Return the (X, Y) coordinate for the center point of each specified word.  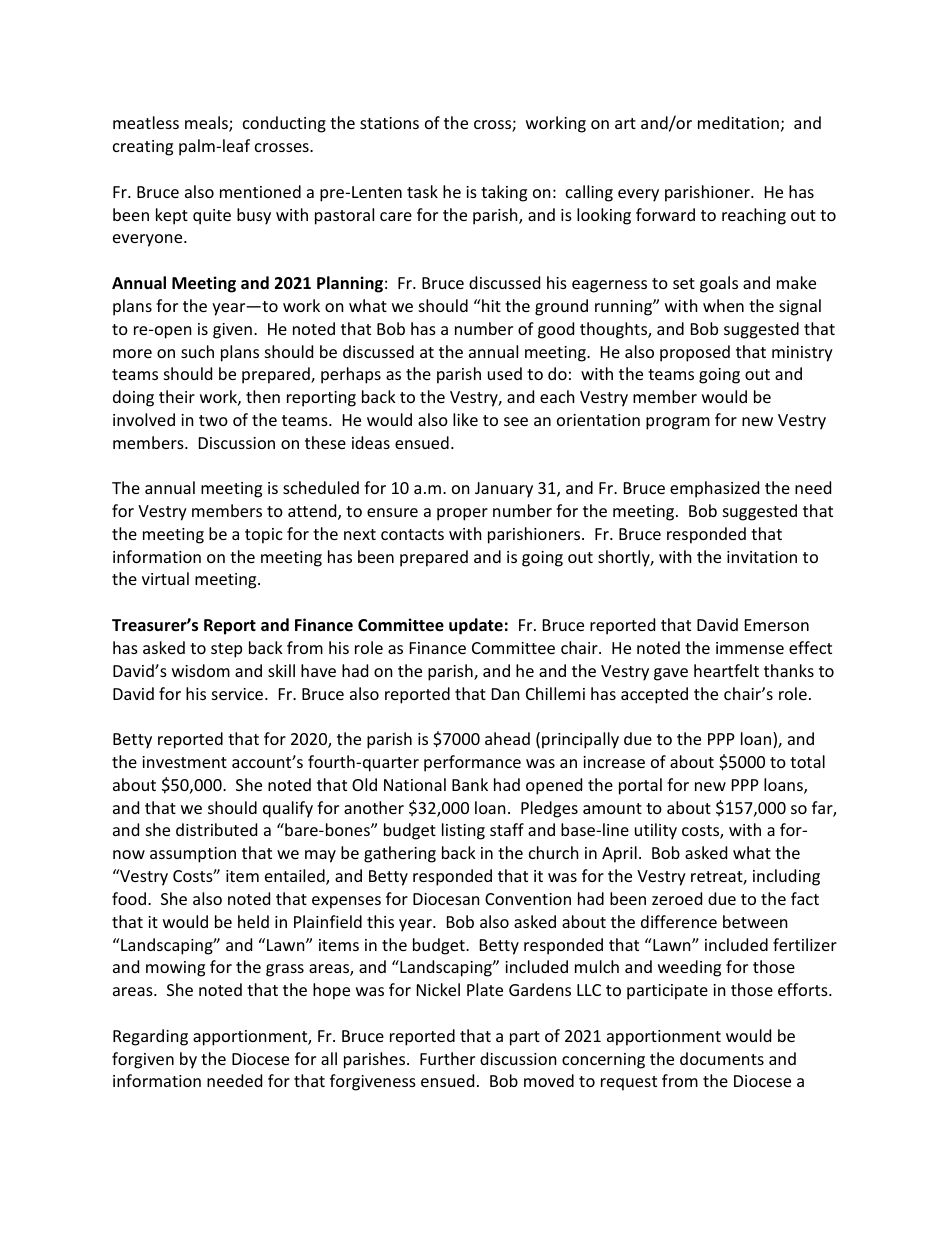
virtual (165, 578)
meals (207, 124)
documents (722, 1058)
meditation (738, 122)
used (505, 373)
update (476, 626)
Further (447, 1058)
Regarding (150, 1037)
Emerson (777, 625)
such (197, 351)
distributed (216, 829)
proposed (695, 353)
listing (463, 831)
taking (504, 193)
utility (656, 831)
